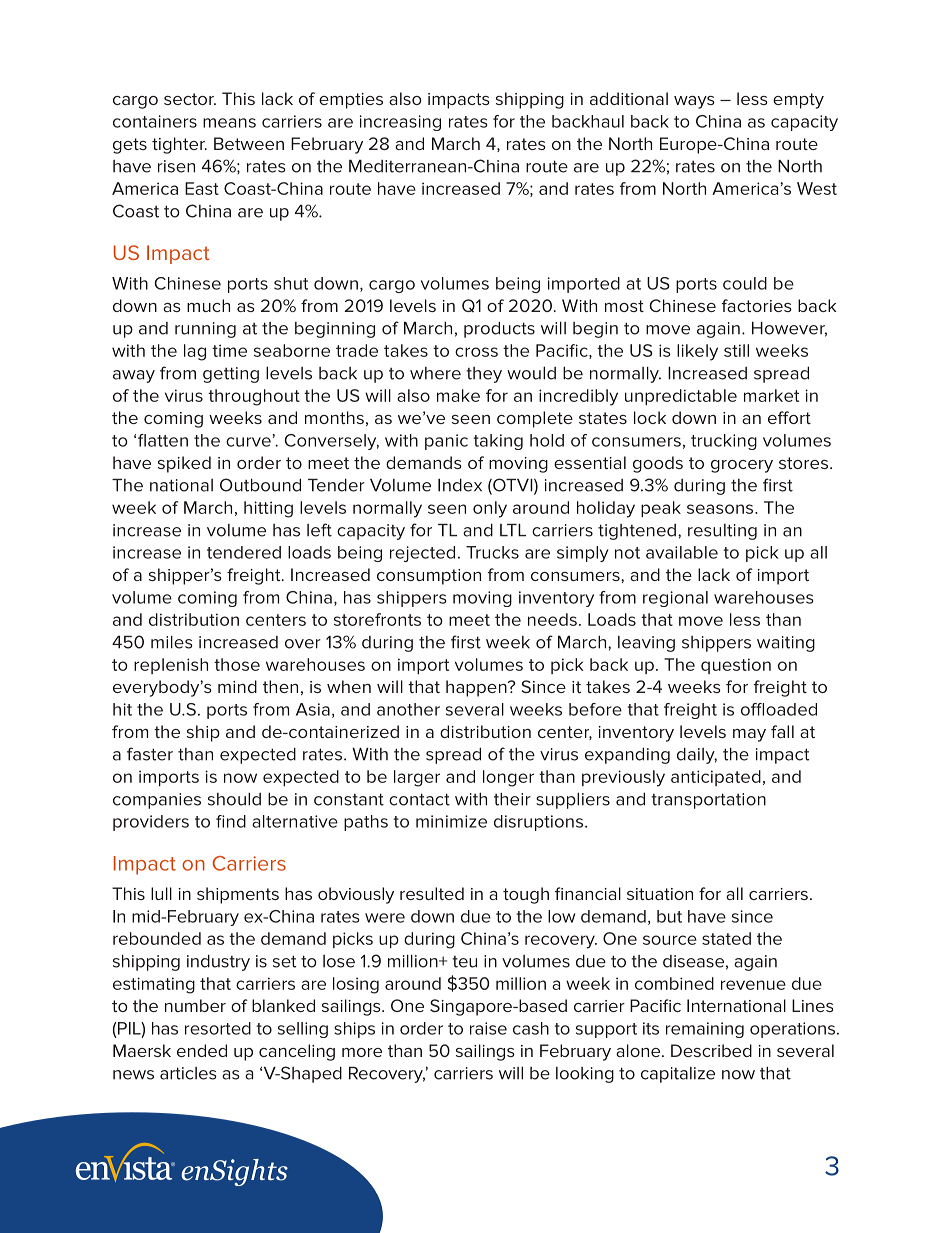  I want to click on transportation, so click(708, 801).
